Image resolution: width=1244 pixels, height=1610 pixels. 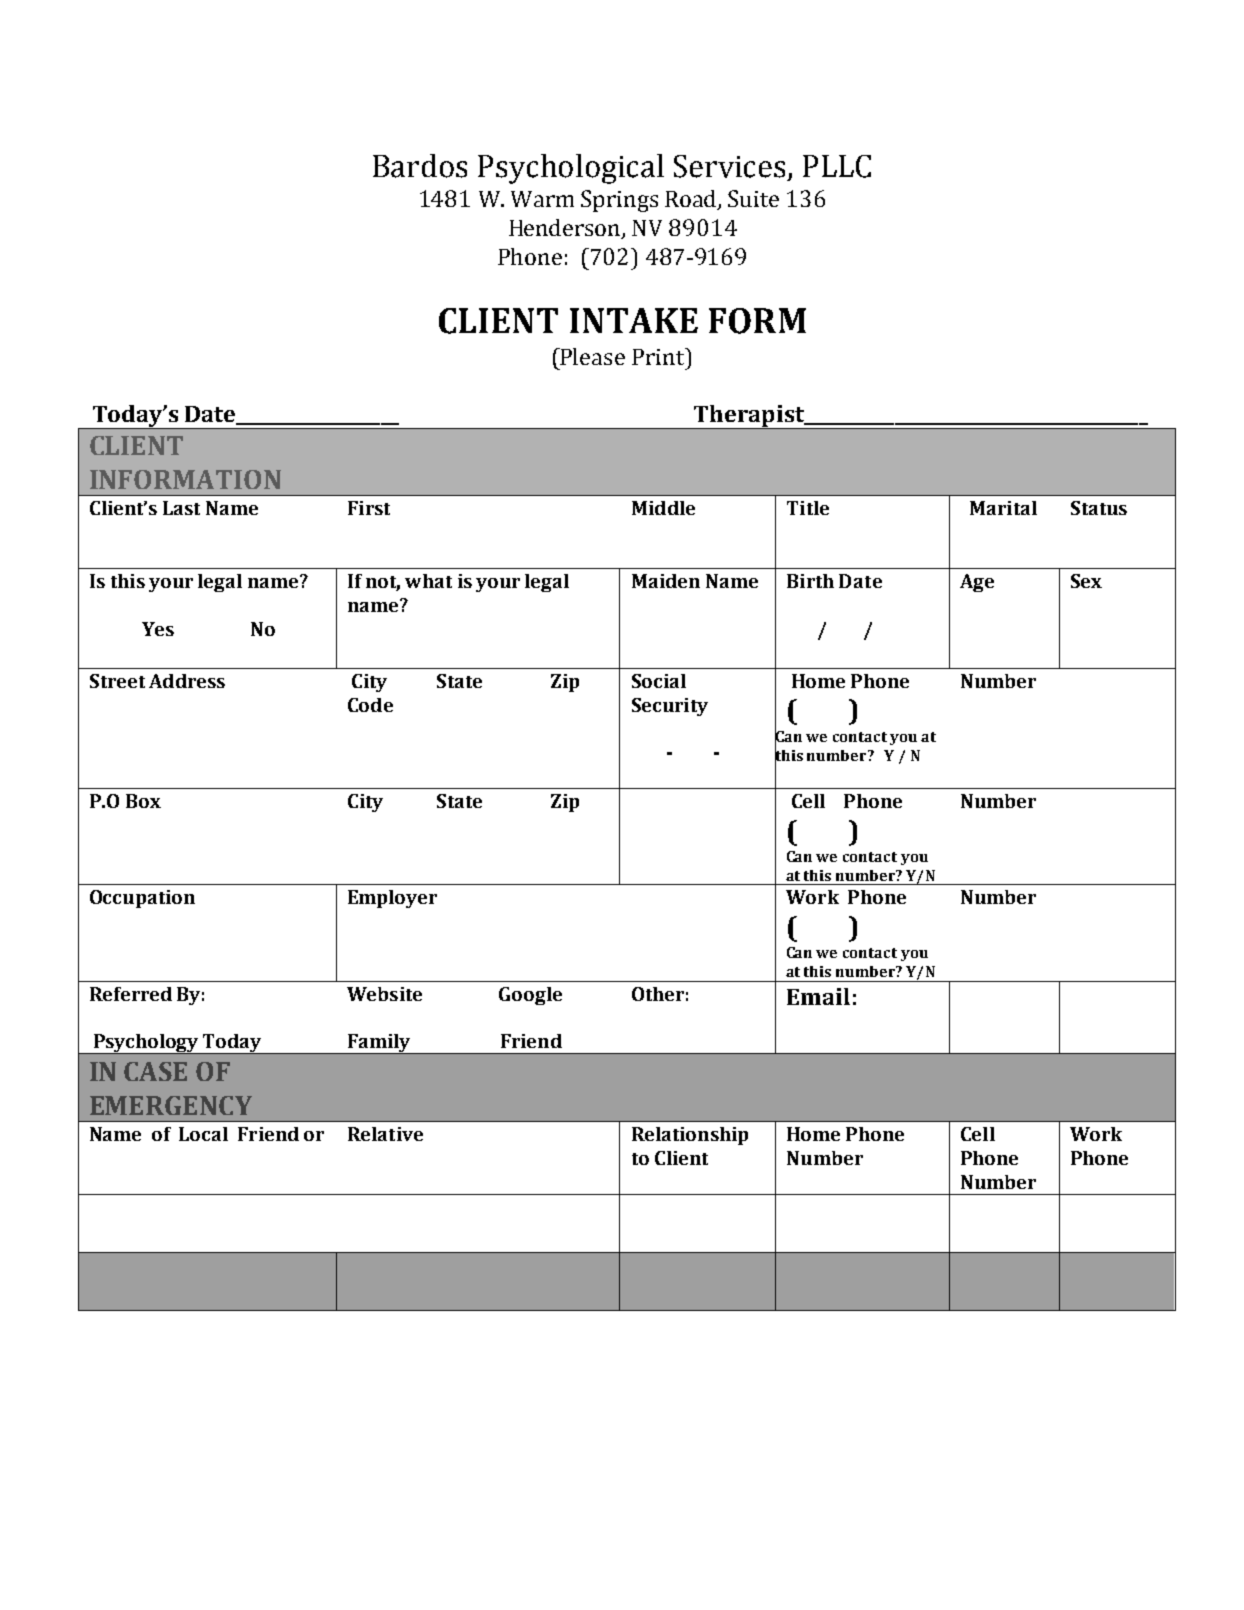 What do you see at coordinates (1086, 581) in the document?
I see `Sex` at bounding box center [1086, 581].
